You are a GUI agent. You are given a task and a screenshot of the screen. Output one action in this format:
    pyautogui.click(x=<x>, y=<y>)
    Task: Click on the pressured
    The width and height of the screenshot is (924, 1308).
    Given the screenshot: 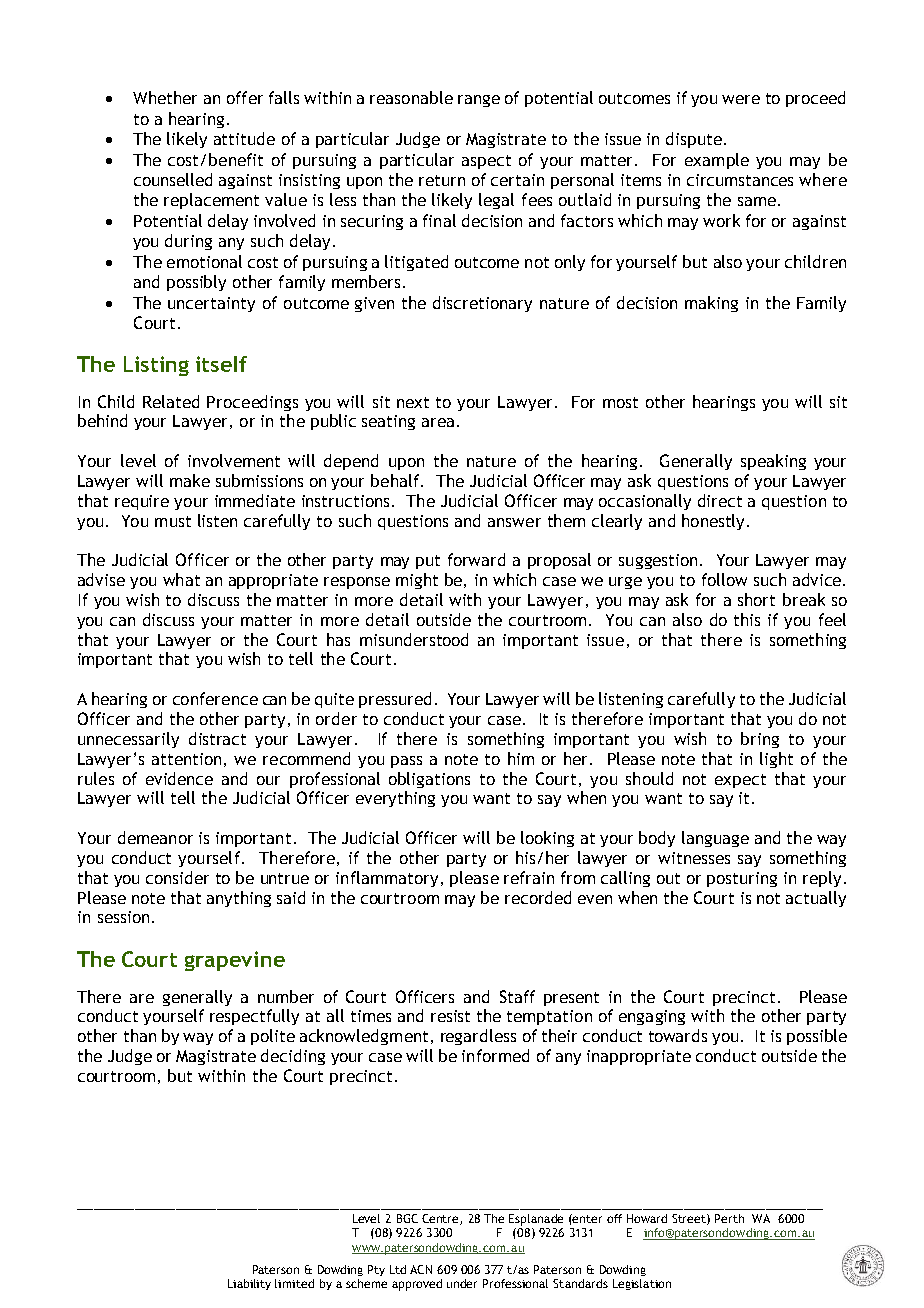 What is the action you would take?
    pyautogui.click(x=395, y=700)
